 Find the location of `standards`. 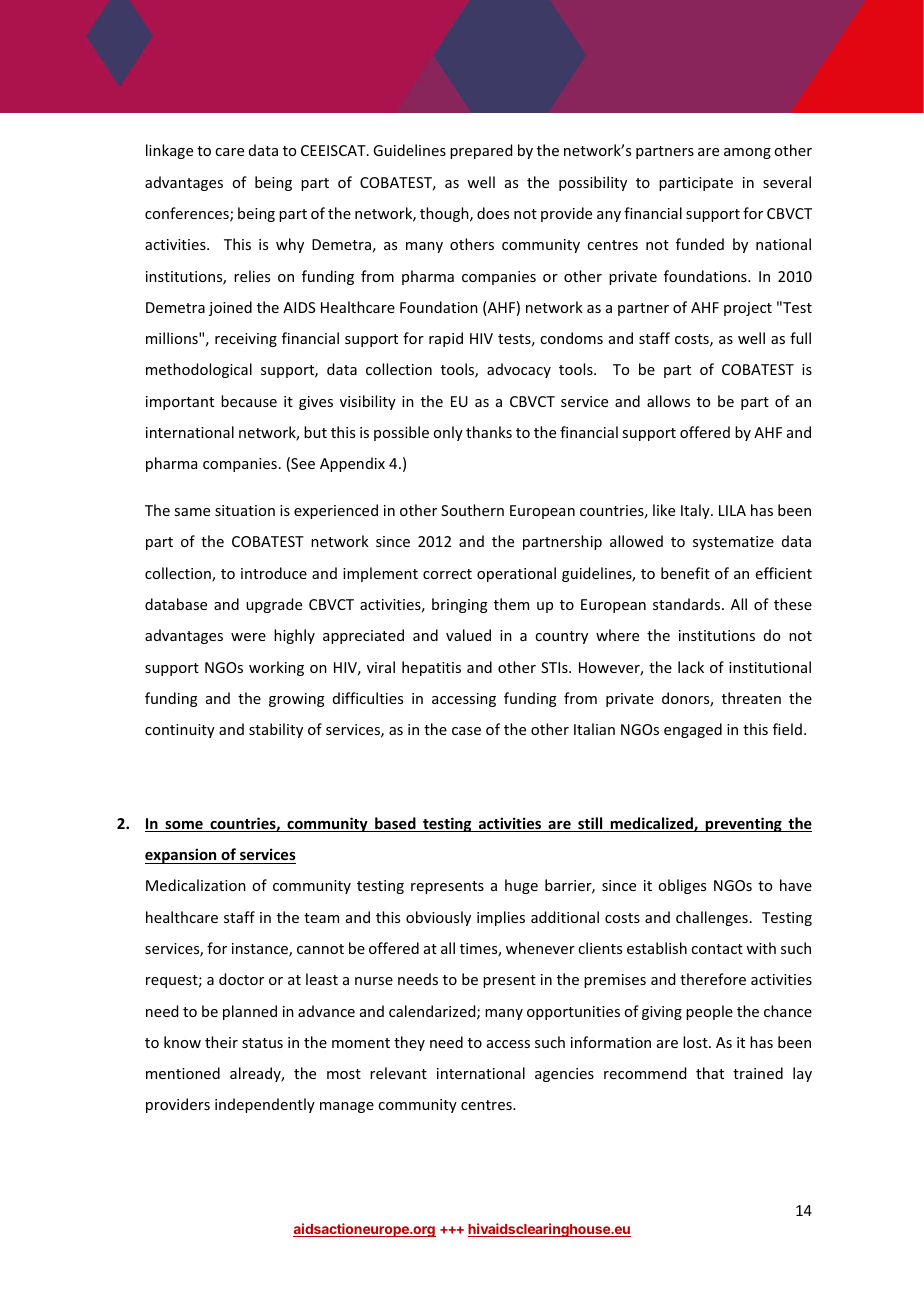

standards is located at coordinates (688, 604).
